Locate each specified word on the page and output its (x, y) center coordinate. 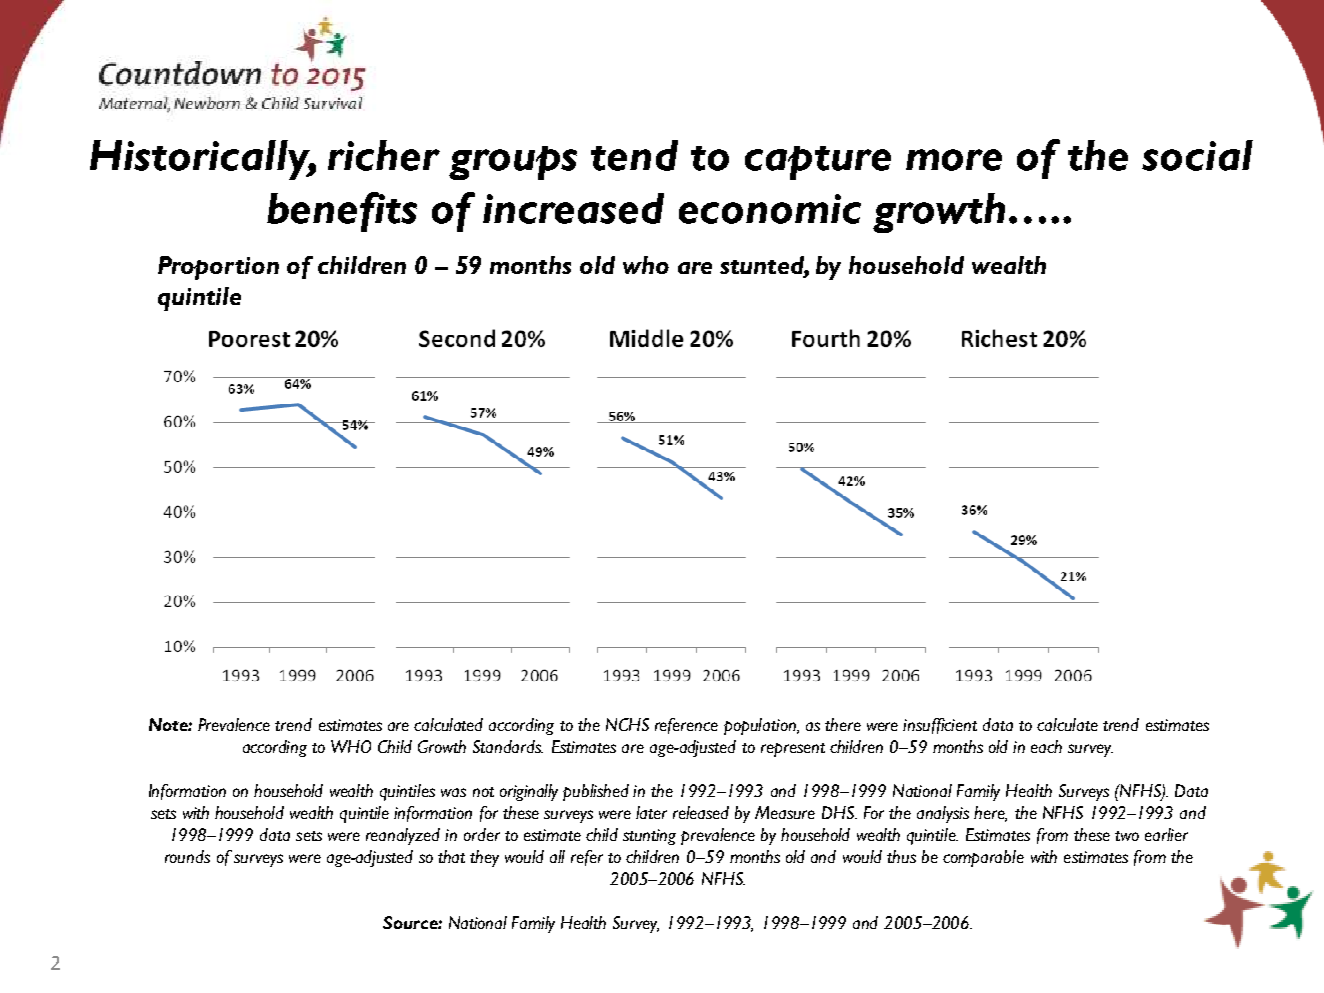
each (1046, 746)
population (761, 726)
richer (384, 155)
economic (770, 209)
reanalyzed (403, 836)
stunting (649, 837)
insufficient (940, 726)
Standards (508, 746)
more (954, 160)
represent (793, 750)
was (453, 792)
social (1197, 155)
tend (634, 155)
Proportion (218, 268)
